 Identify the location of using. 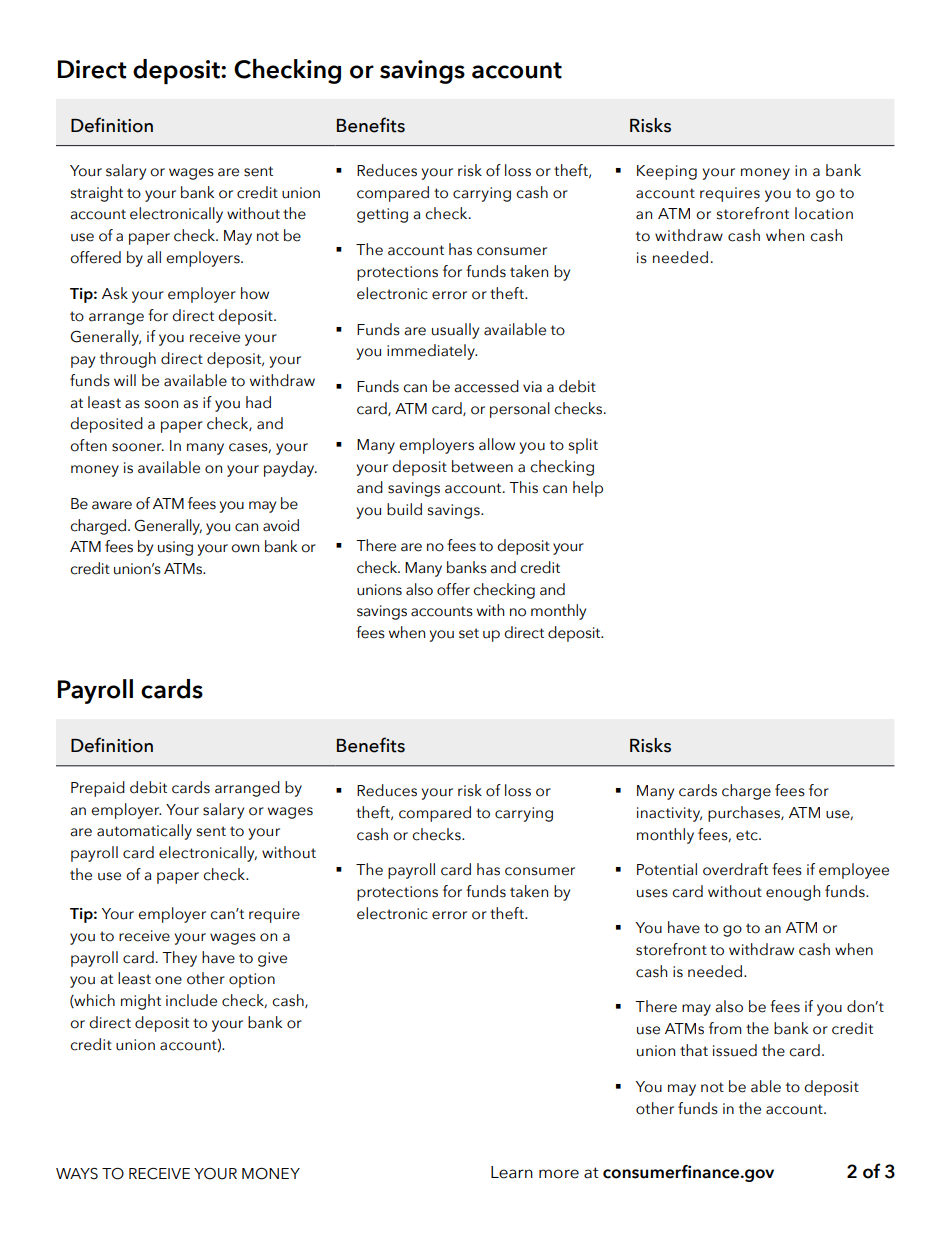
(175, 548).
